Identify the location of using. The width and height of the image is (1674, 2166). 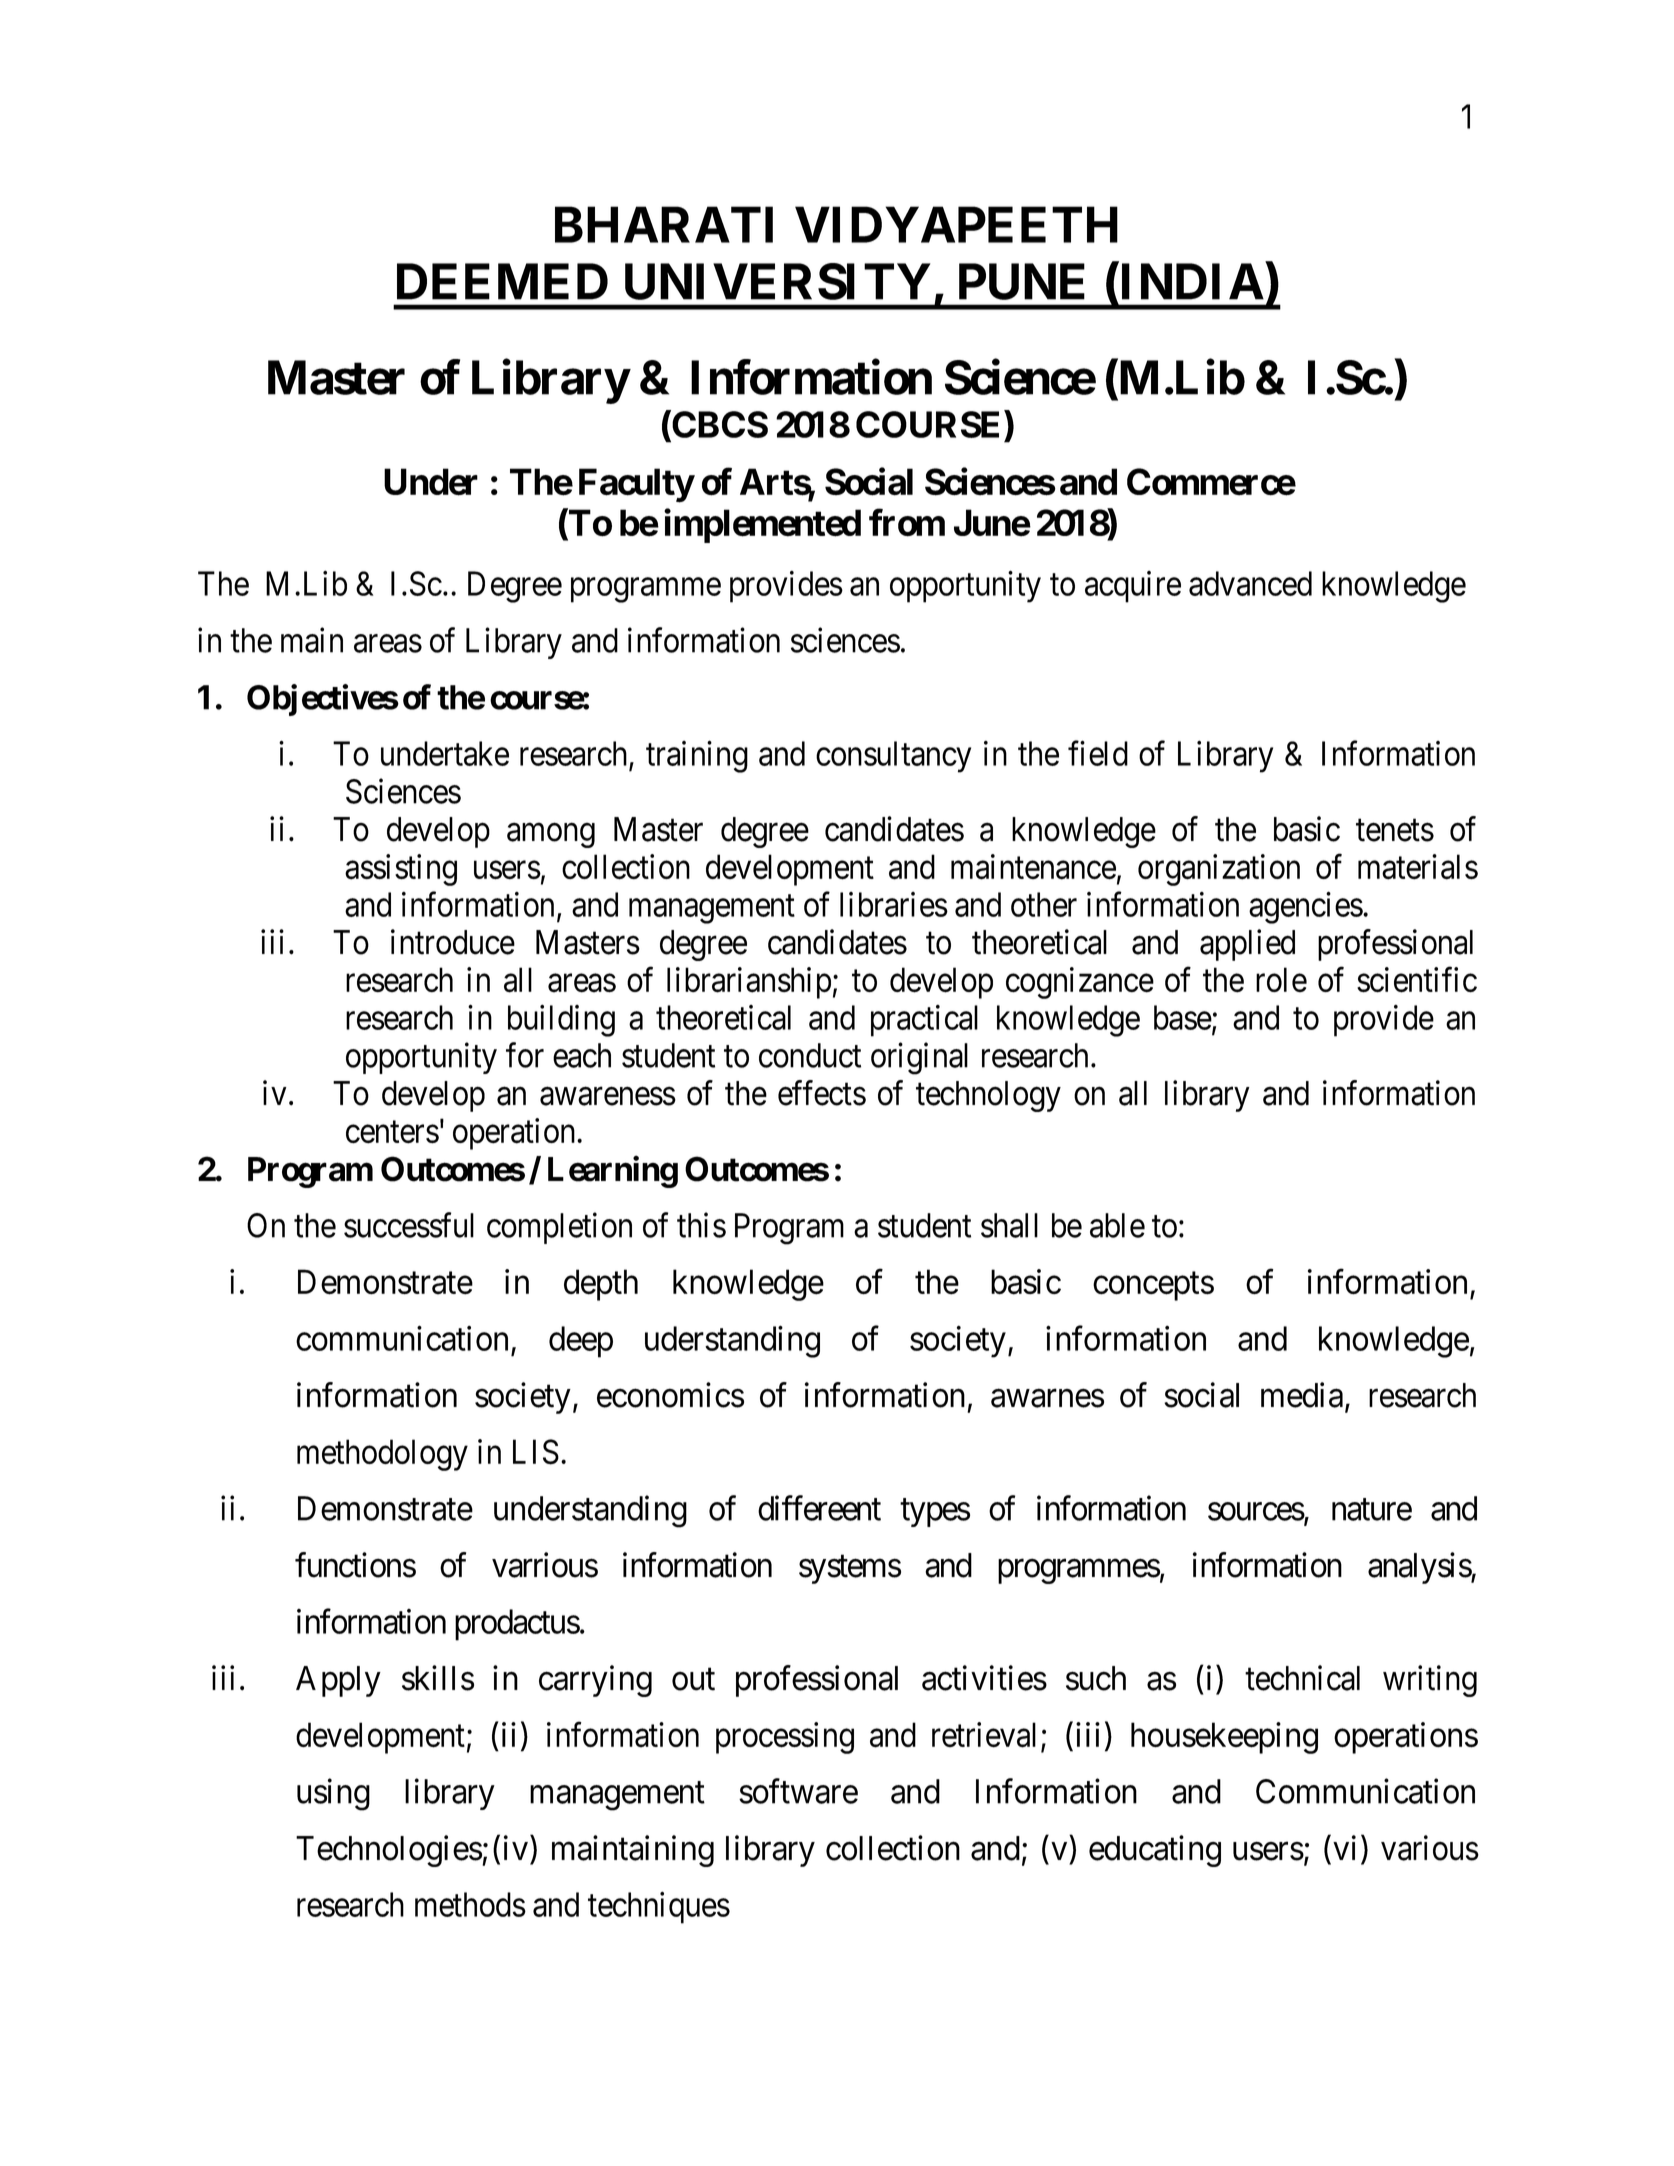
(333, 1795).
